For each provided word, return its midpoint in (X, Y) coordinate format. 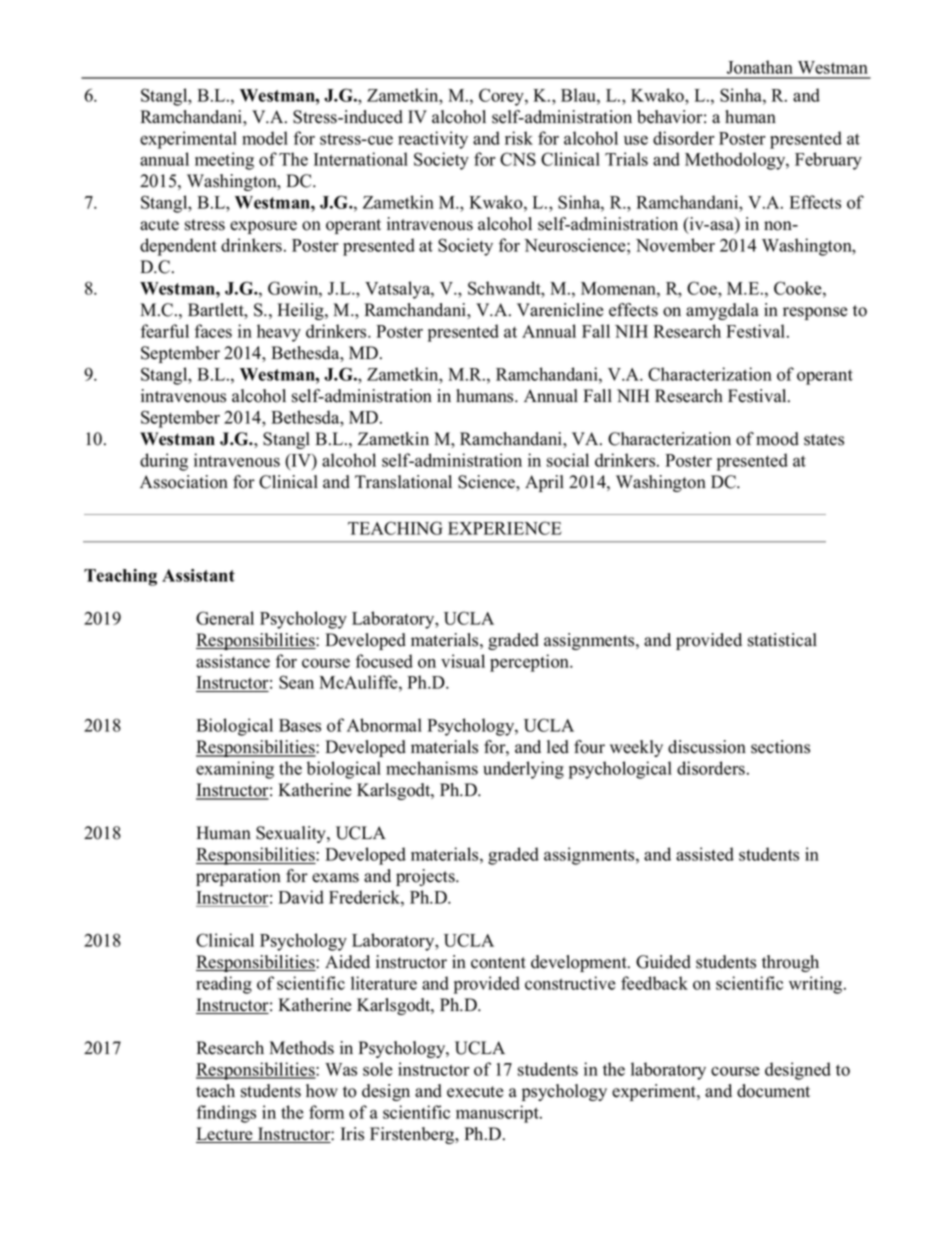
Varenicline (560, 310)
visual (463, 661)
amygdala (722, 311)
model (265, 138)
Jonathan (760, 67)
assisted (705, 854)
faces (213, 331)
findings (226, 1114)
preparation (238, 877)
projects (426, 877)
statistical (782, 640)
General (225, 618)
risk (519, 138)
